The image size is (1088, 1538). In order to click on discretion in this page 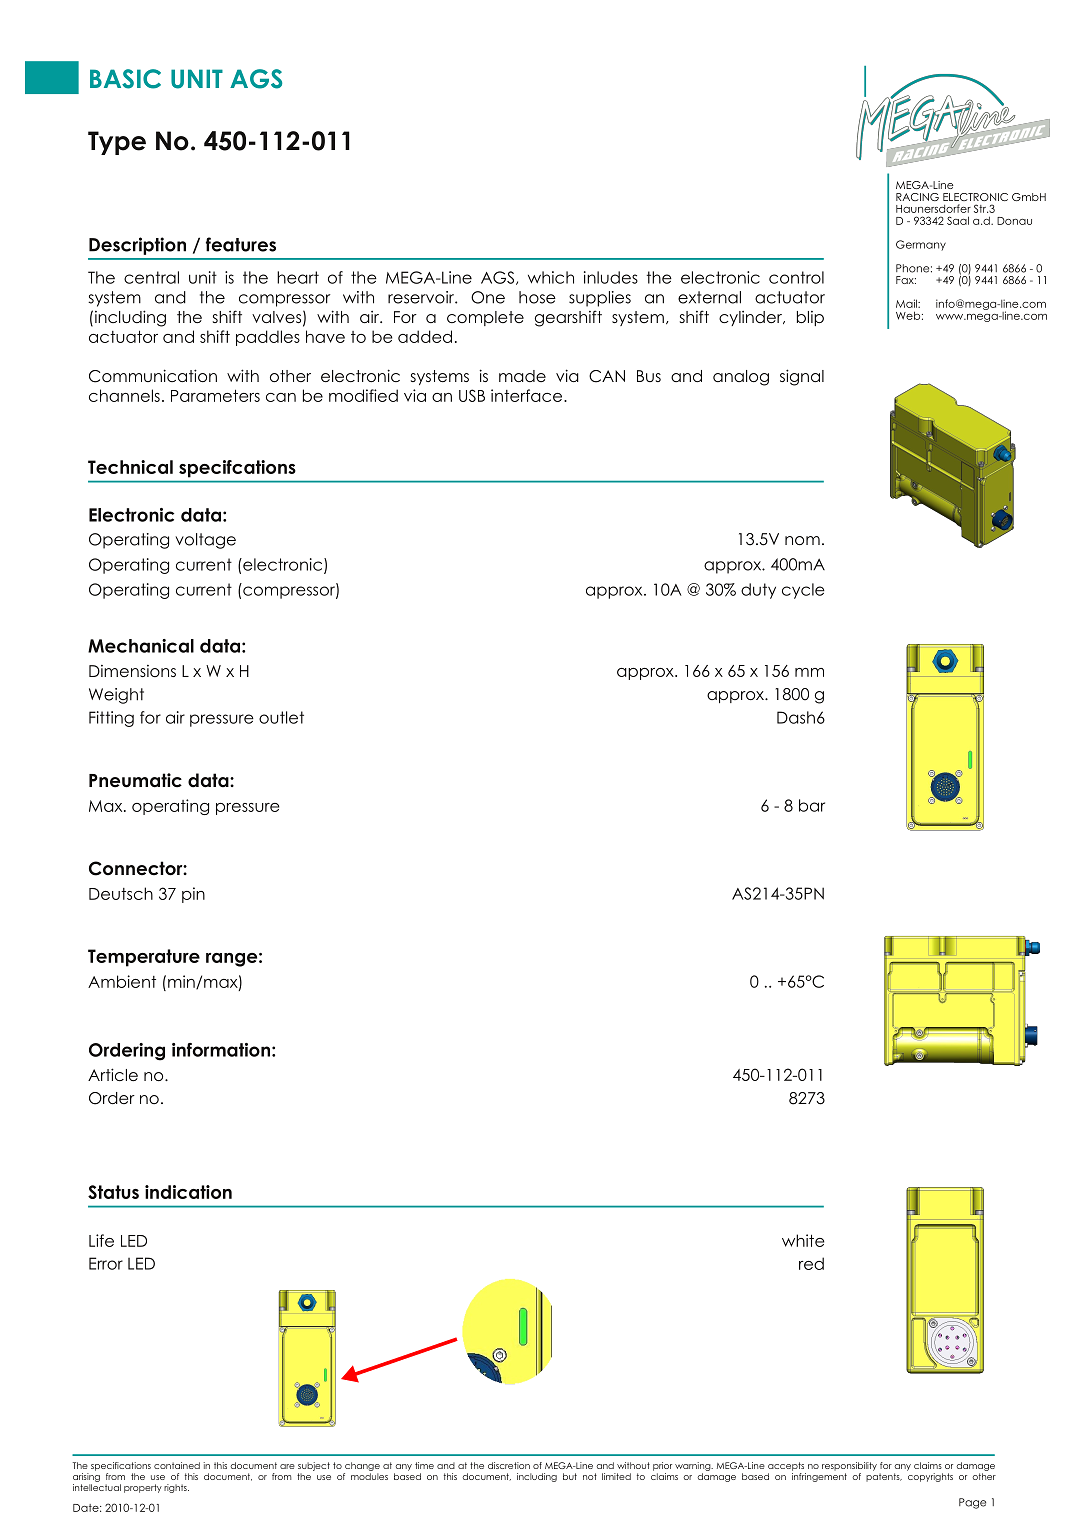, I will do `click(509, 1465)`.
